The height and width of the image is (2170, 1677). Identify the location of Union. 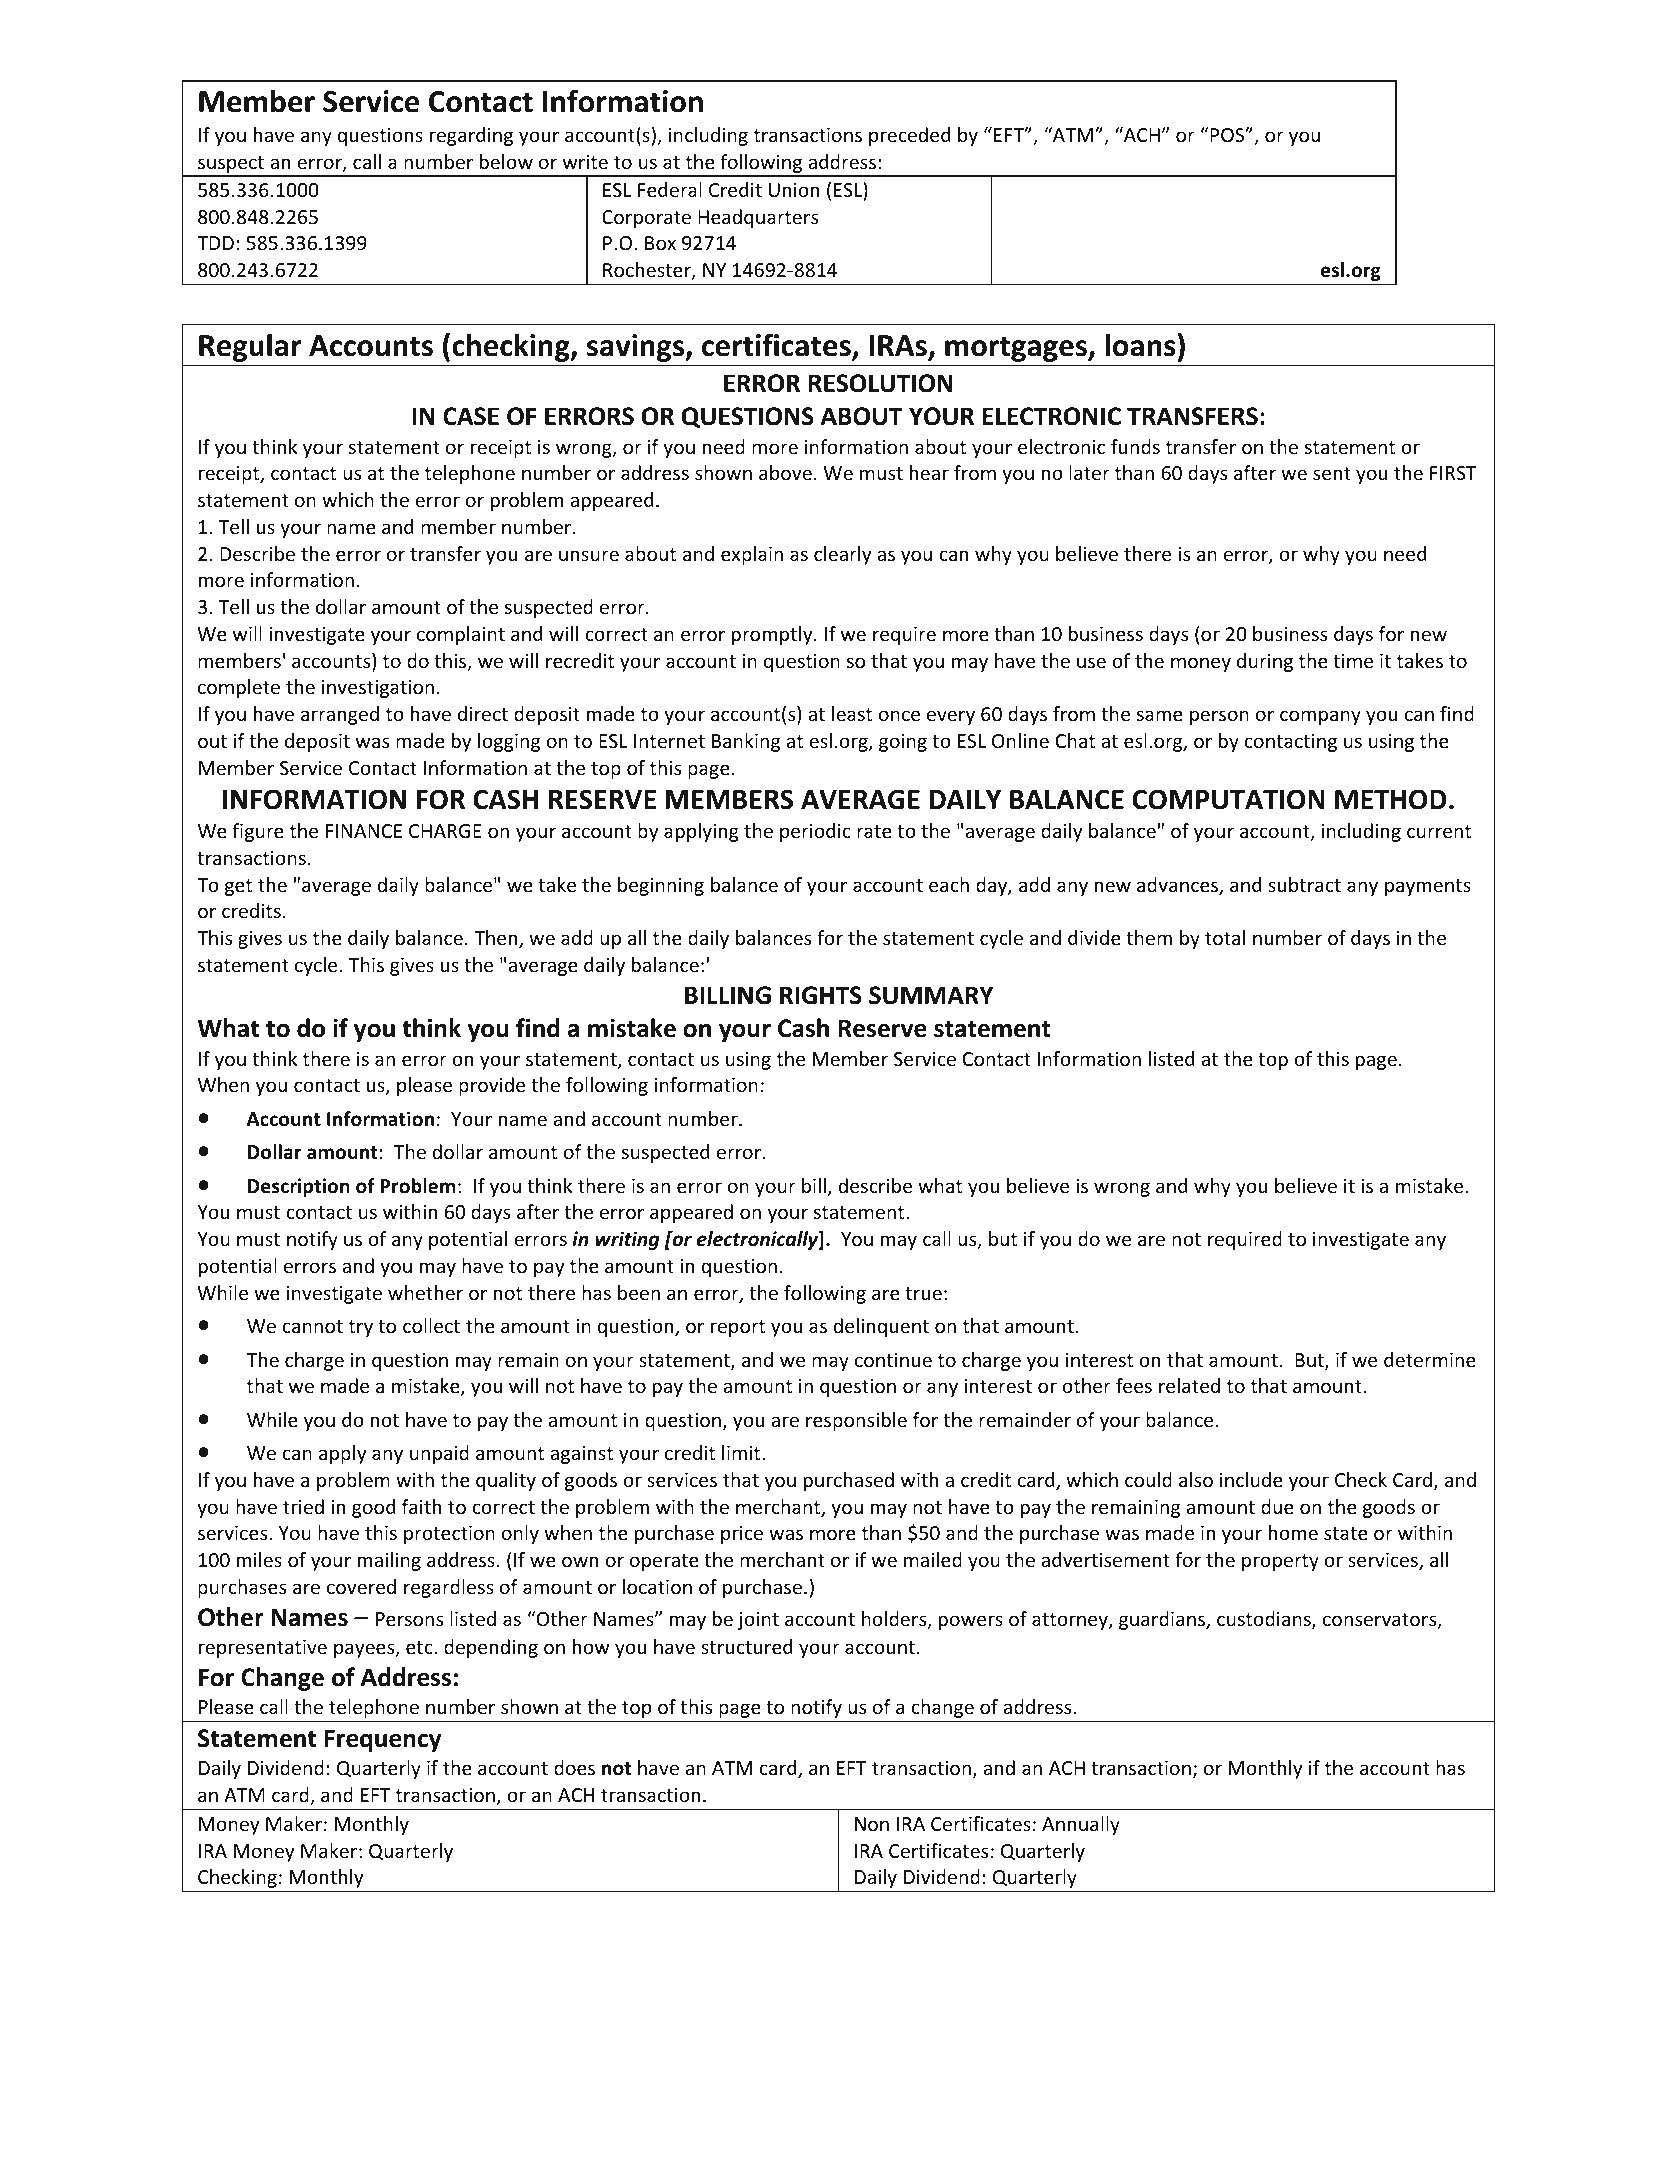
(794, 190).
